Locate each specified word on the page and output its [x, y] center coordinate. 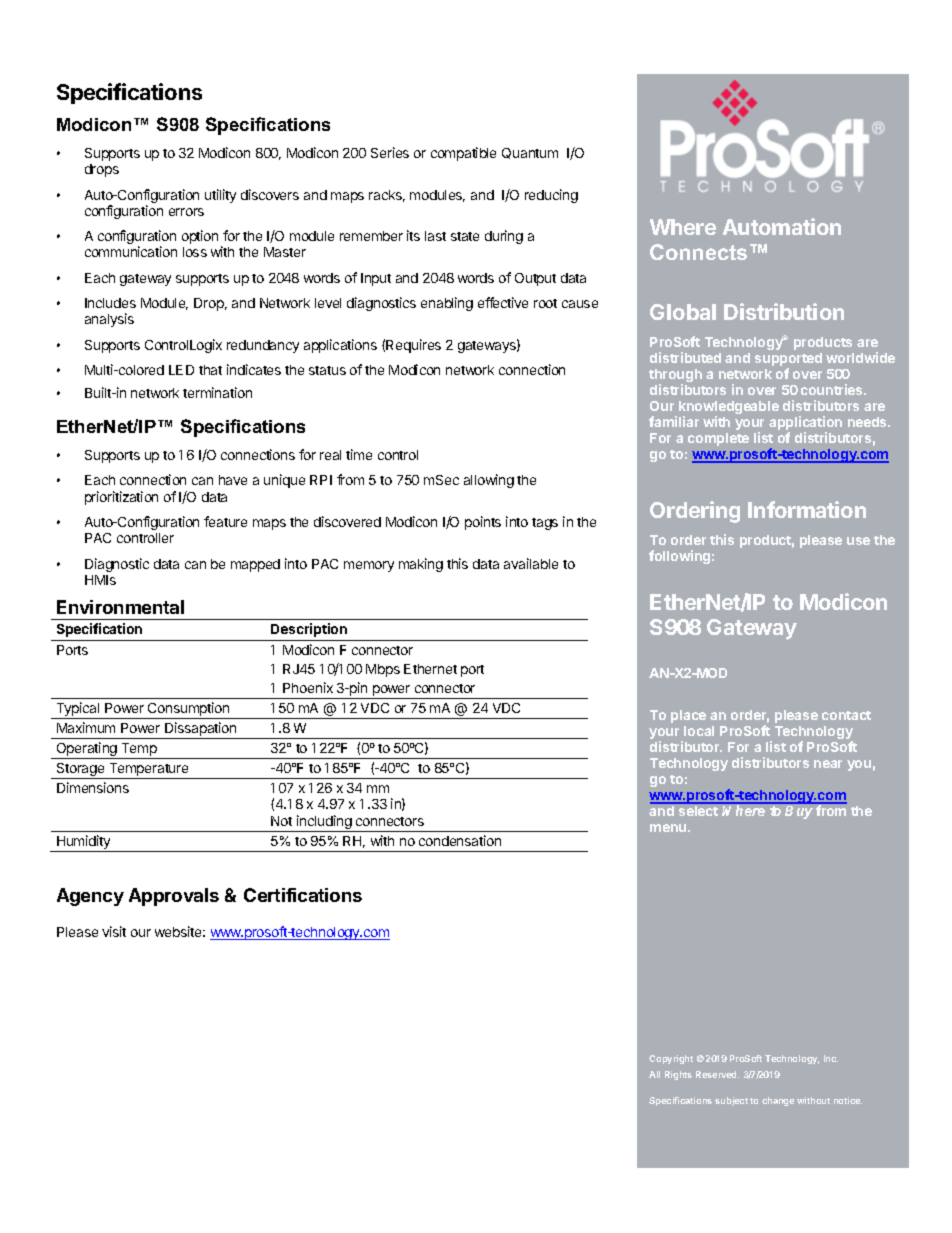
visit [114, 931]
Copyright [671, 1059]
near [828, 764]
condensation [460, 840]
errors [186, 212]
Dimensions [93, 787]
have [233, 480]
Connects [698, 252]
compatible [463, 154]
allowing [489, 481]
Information [807, 509]
